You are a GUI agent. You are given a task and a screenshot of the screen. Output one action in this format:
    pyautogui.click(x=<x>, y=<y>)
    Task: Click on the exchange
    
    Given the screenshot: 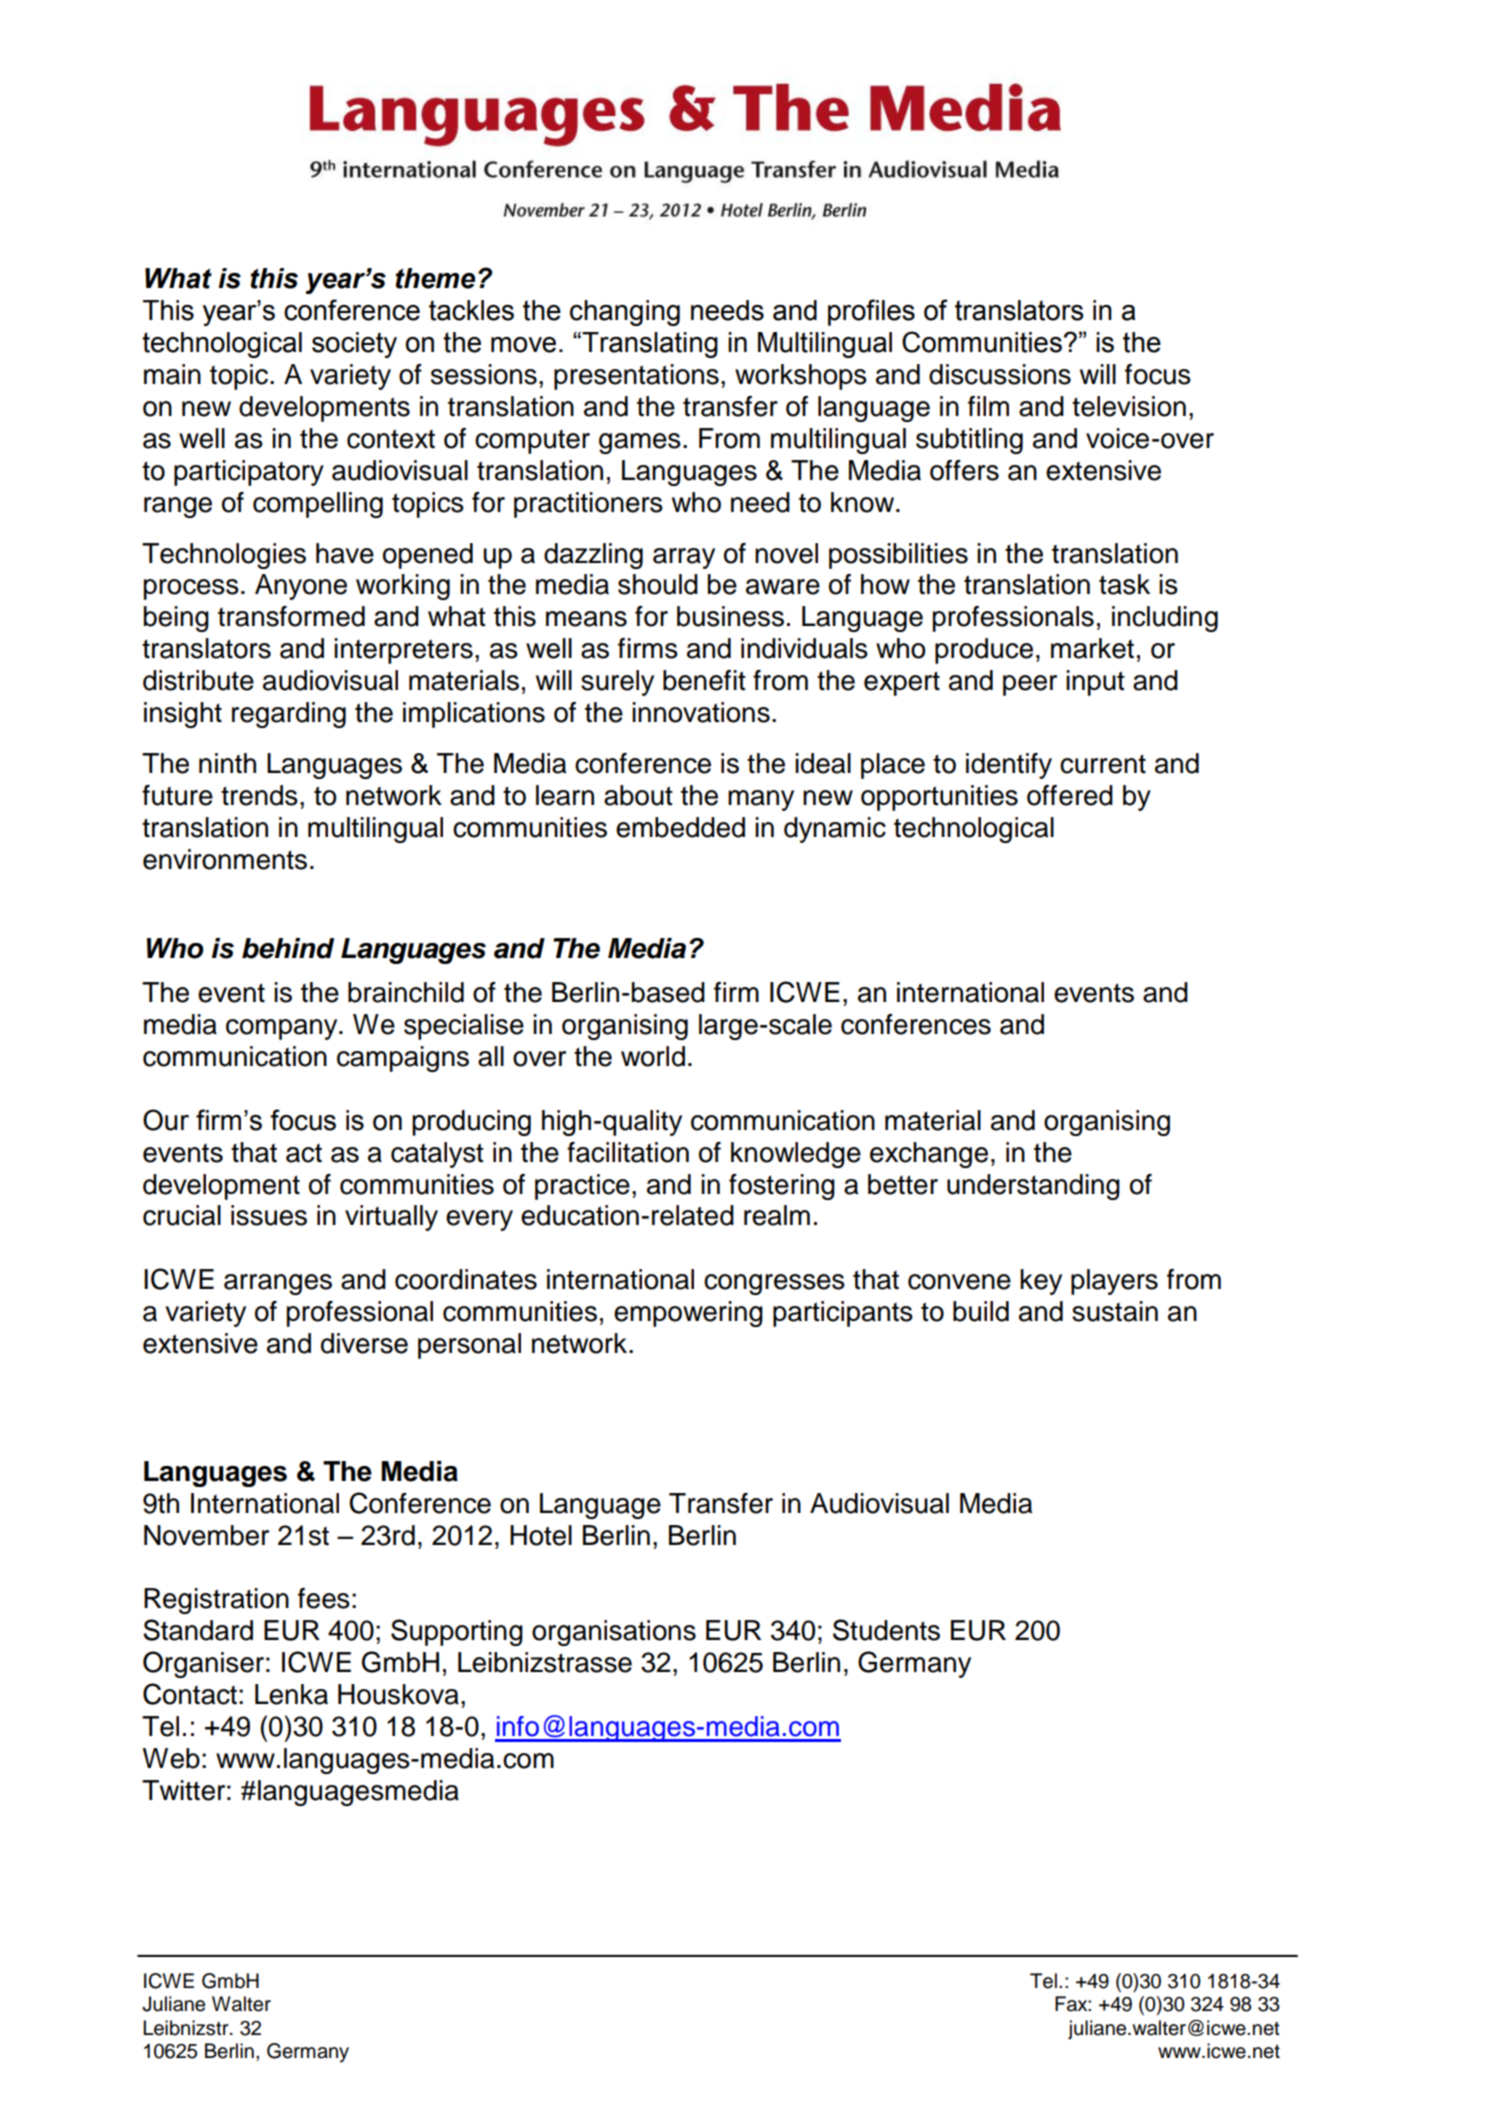 What is the action you would take?
    pyautogui.click(x=929, y=1155)
